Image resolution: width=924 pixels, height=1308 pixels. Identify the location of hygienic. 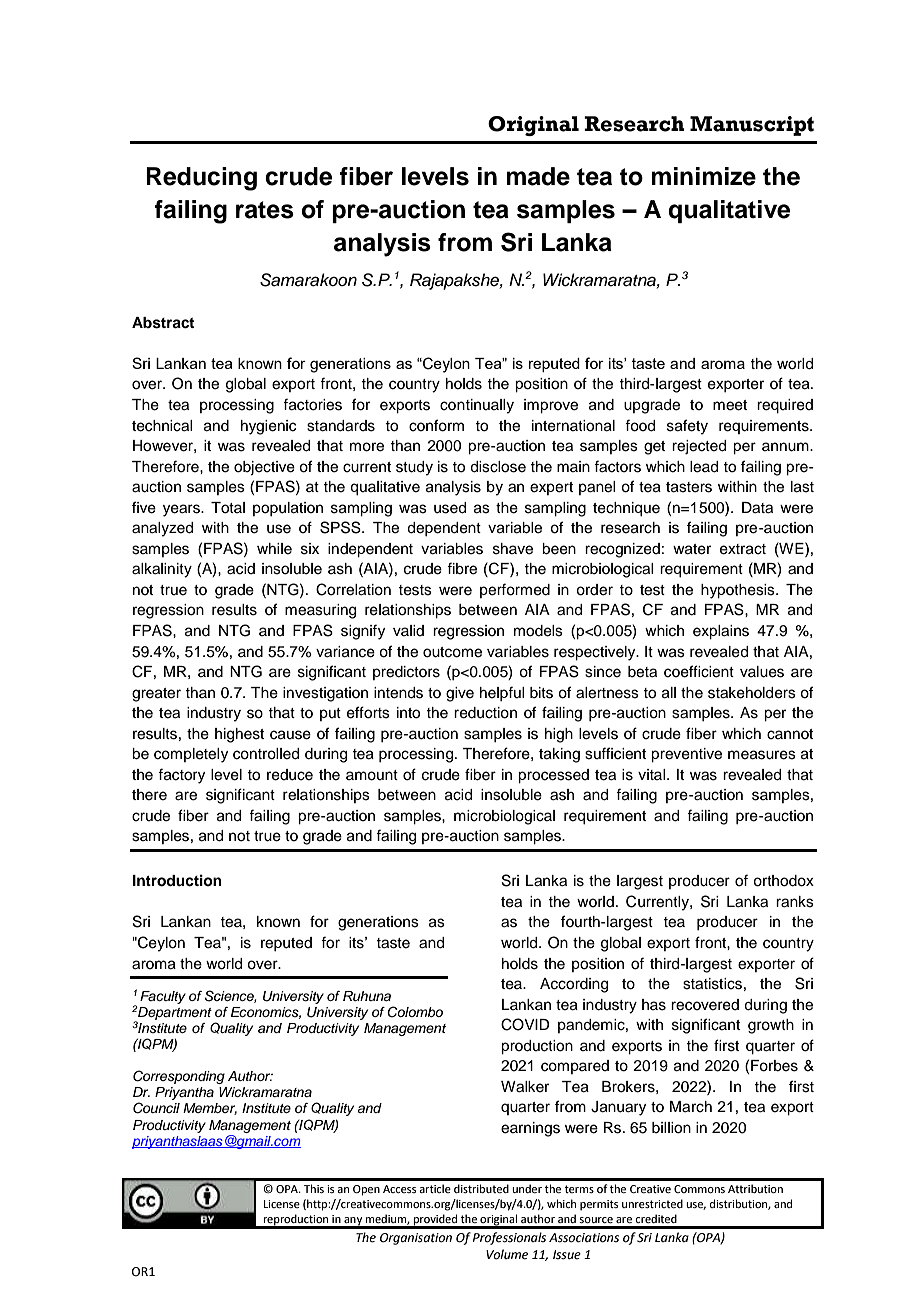
(268, 427).
